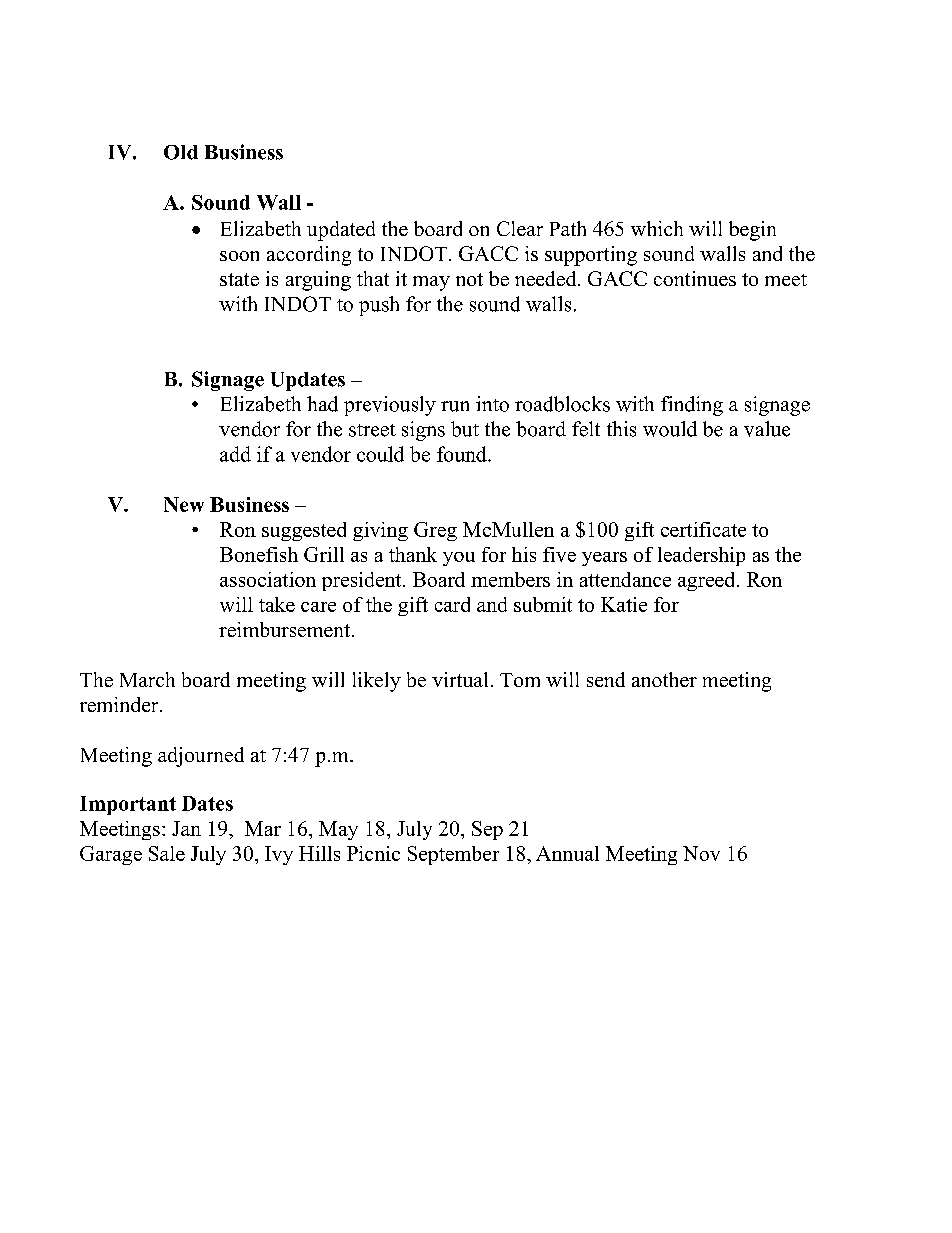 This screenshot has width=952, height=1233. What do you see at coordinates (453, 855) in the screenshot?
I see `September` at bounding box center [453, 855].
